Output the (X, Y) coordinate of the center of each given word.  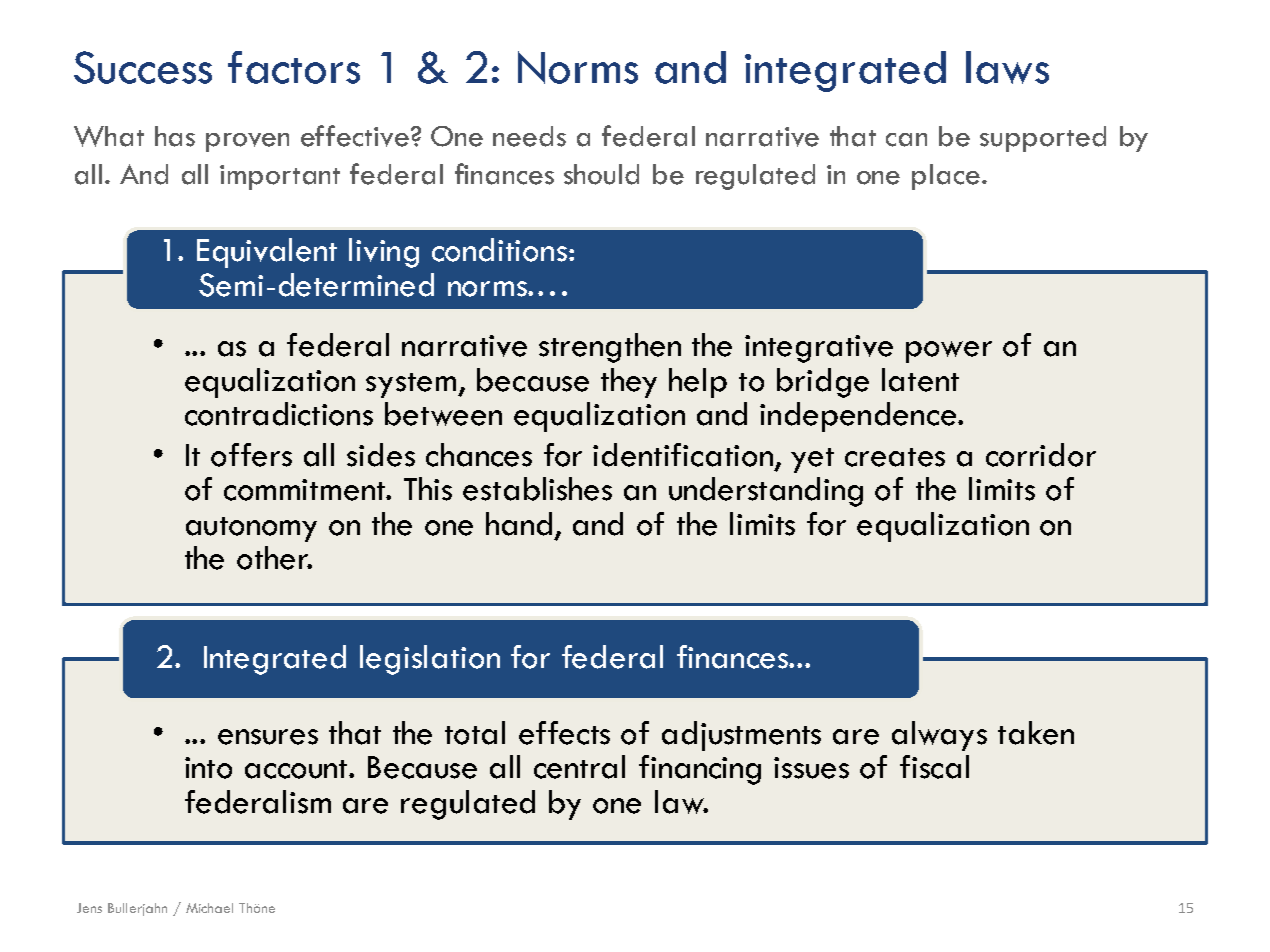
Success (143, 67)
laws (1007, 67)
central (579, 767)
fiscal (934, 767)
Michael (209, 908)
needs (529, 136)
